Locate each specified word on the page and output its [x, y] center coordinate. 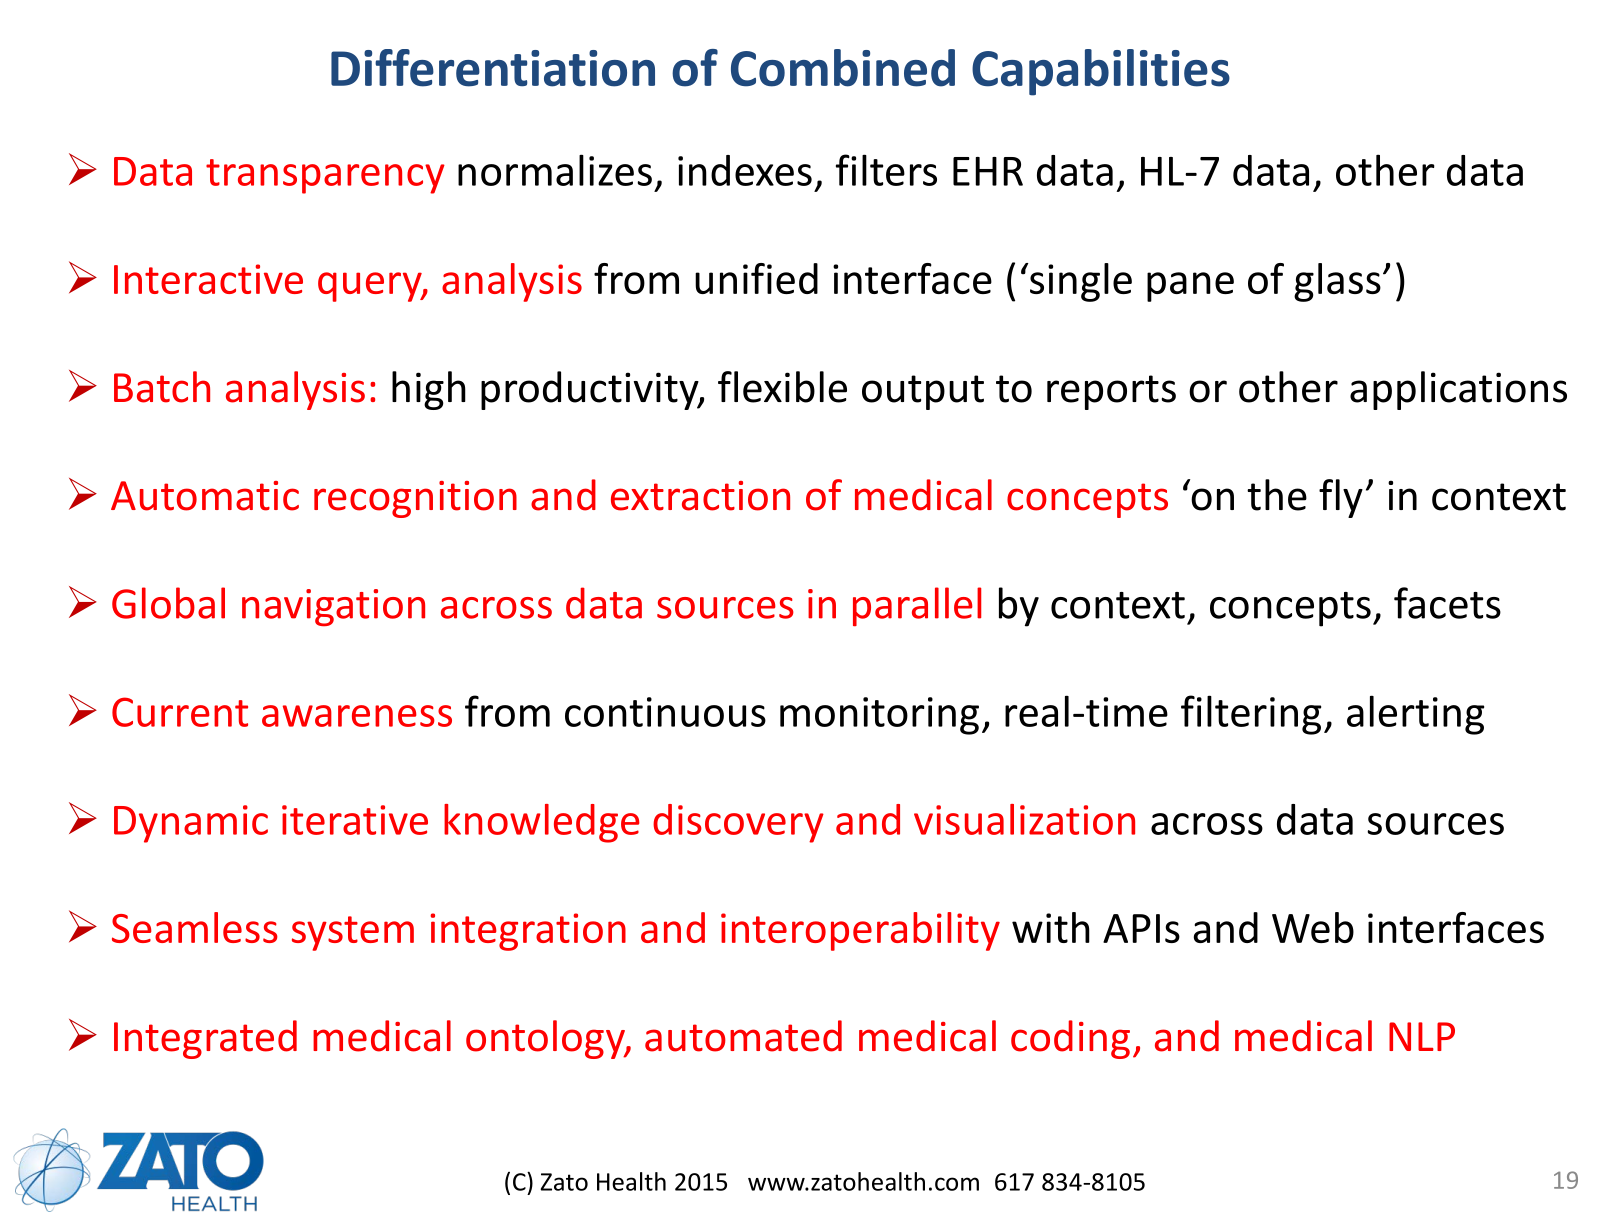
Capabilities [1101, 72]
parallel [917, 606]
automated [743, 1036]
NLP [1422, 1036]
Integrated [205, 1039]
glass [1337, 282]
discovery [738, 823]
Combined [843, 68]
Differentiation [493, 68]
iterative [355, 820]
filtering [1251, 715]
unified [756, 278]
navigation [333, 607]
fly [1341, 498]
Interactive [208, 279]
